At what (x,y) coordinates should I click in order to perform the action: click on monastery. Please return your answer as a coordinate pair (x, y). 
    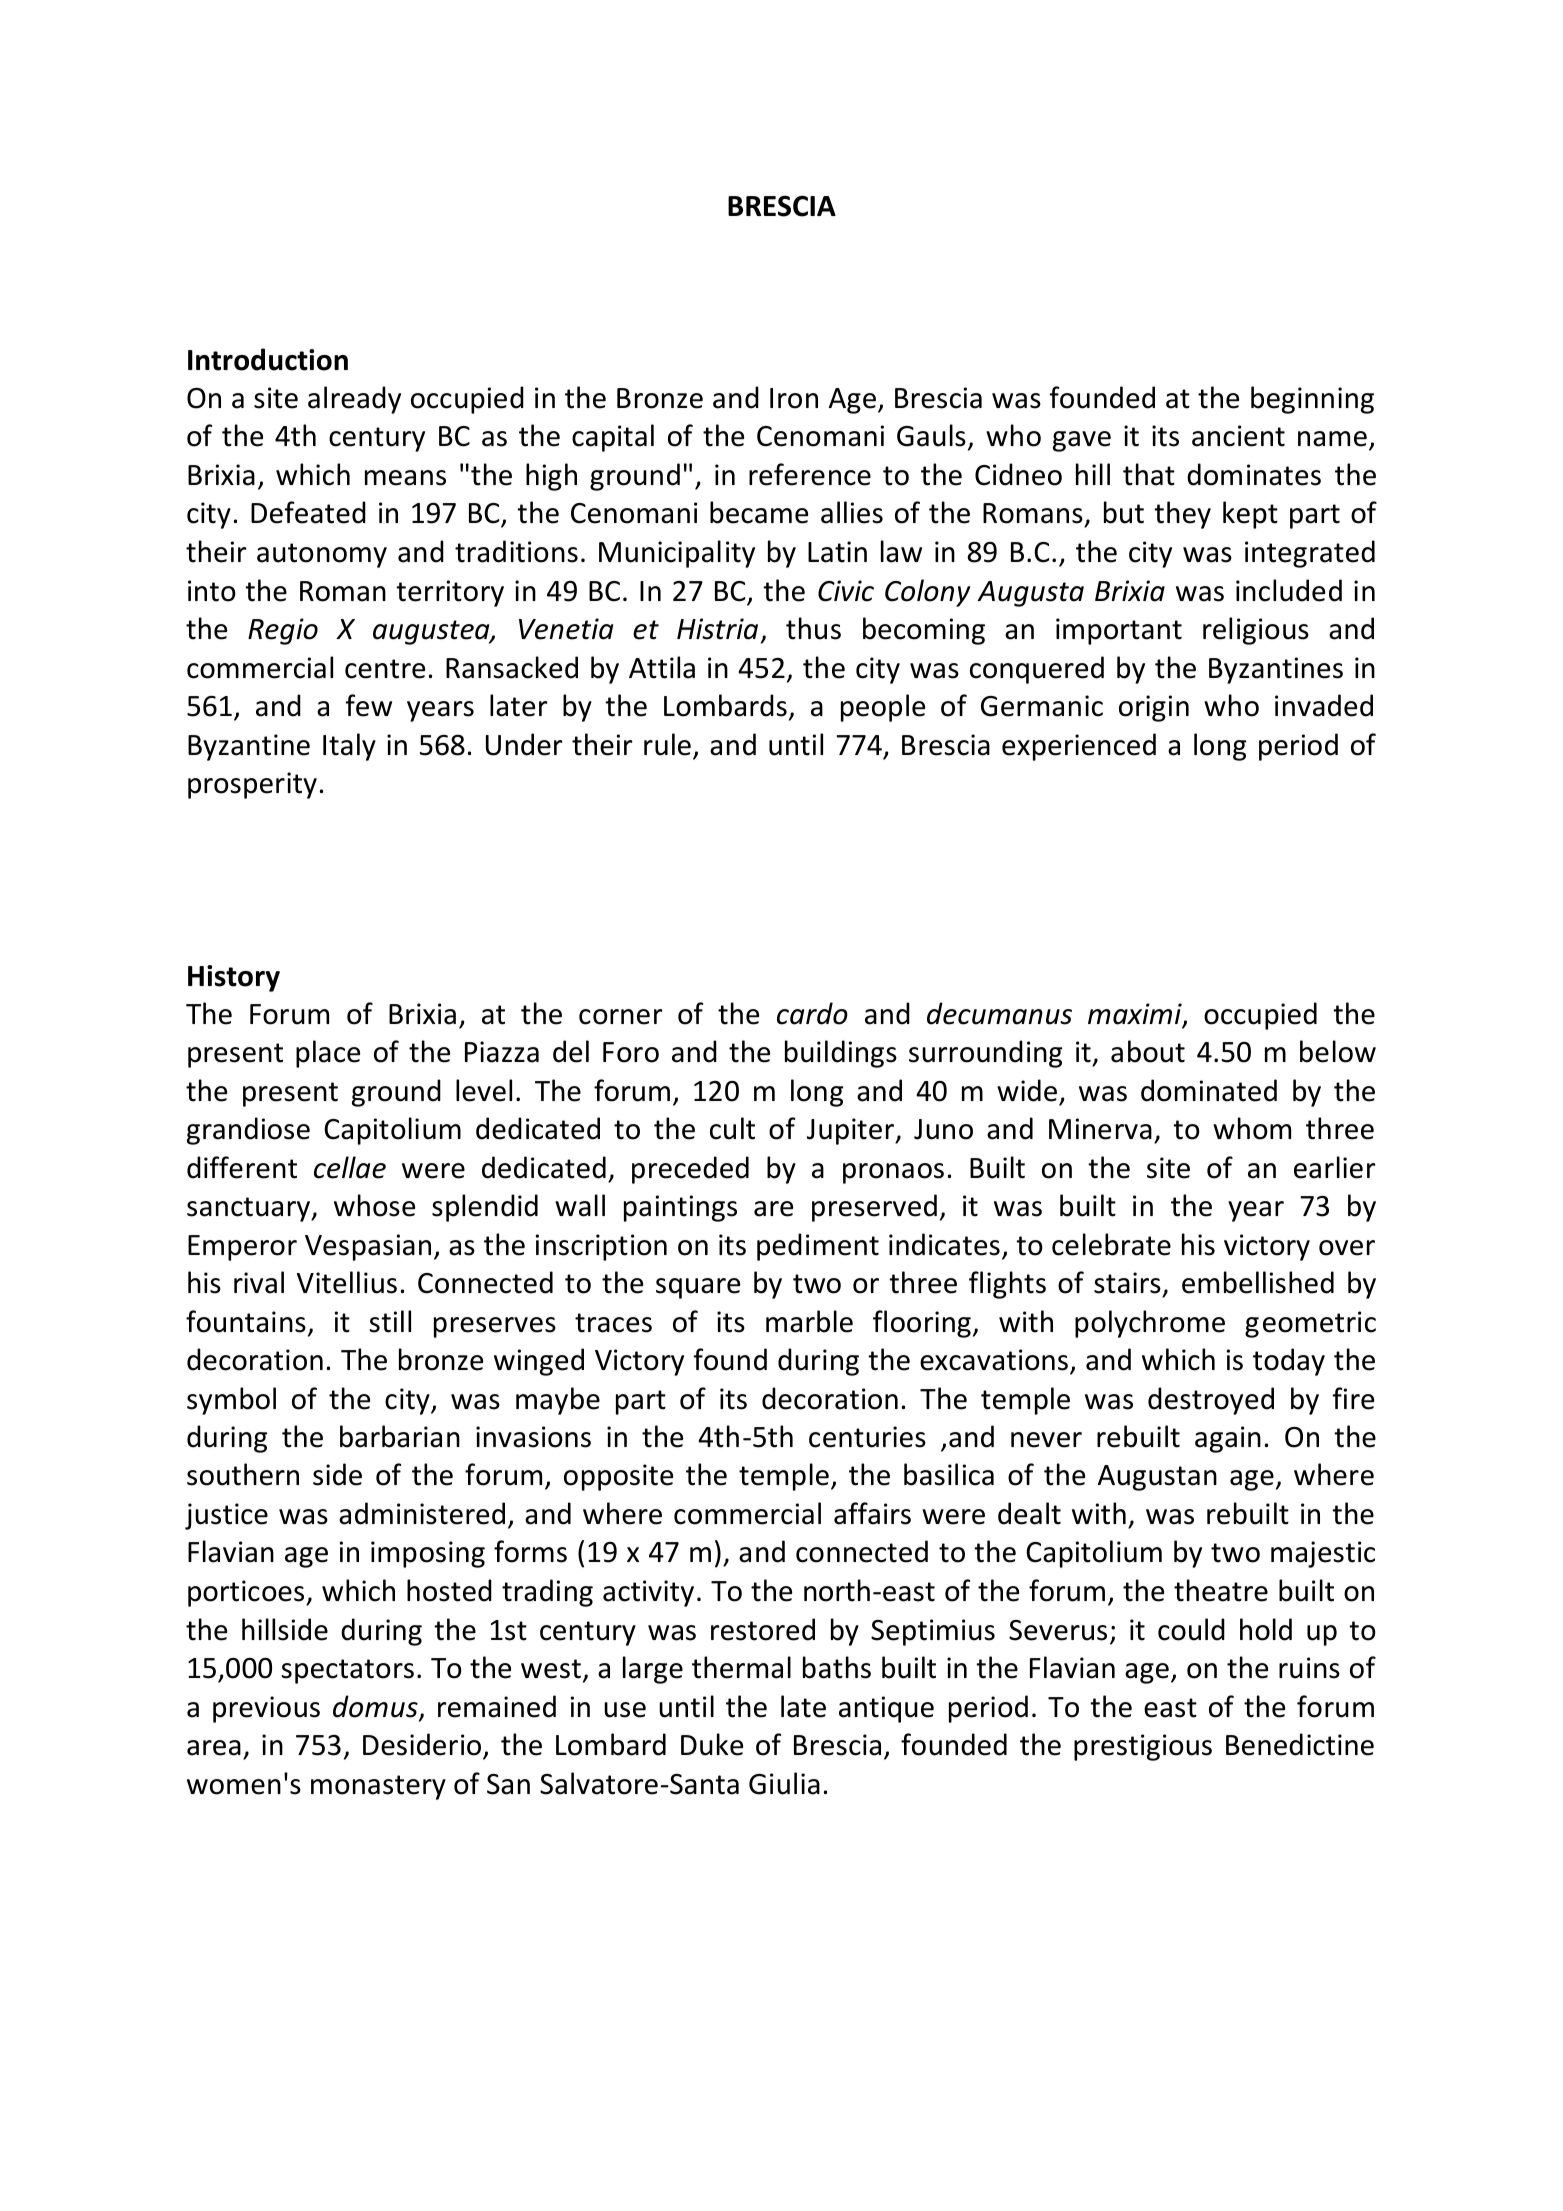
    Looking at the image, I should click on (378, 1787).
